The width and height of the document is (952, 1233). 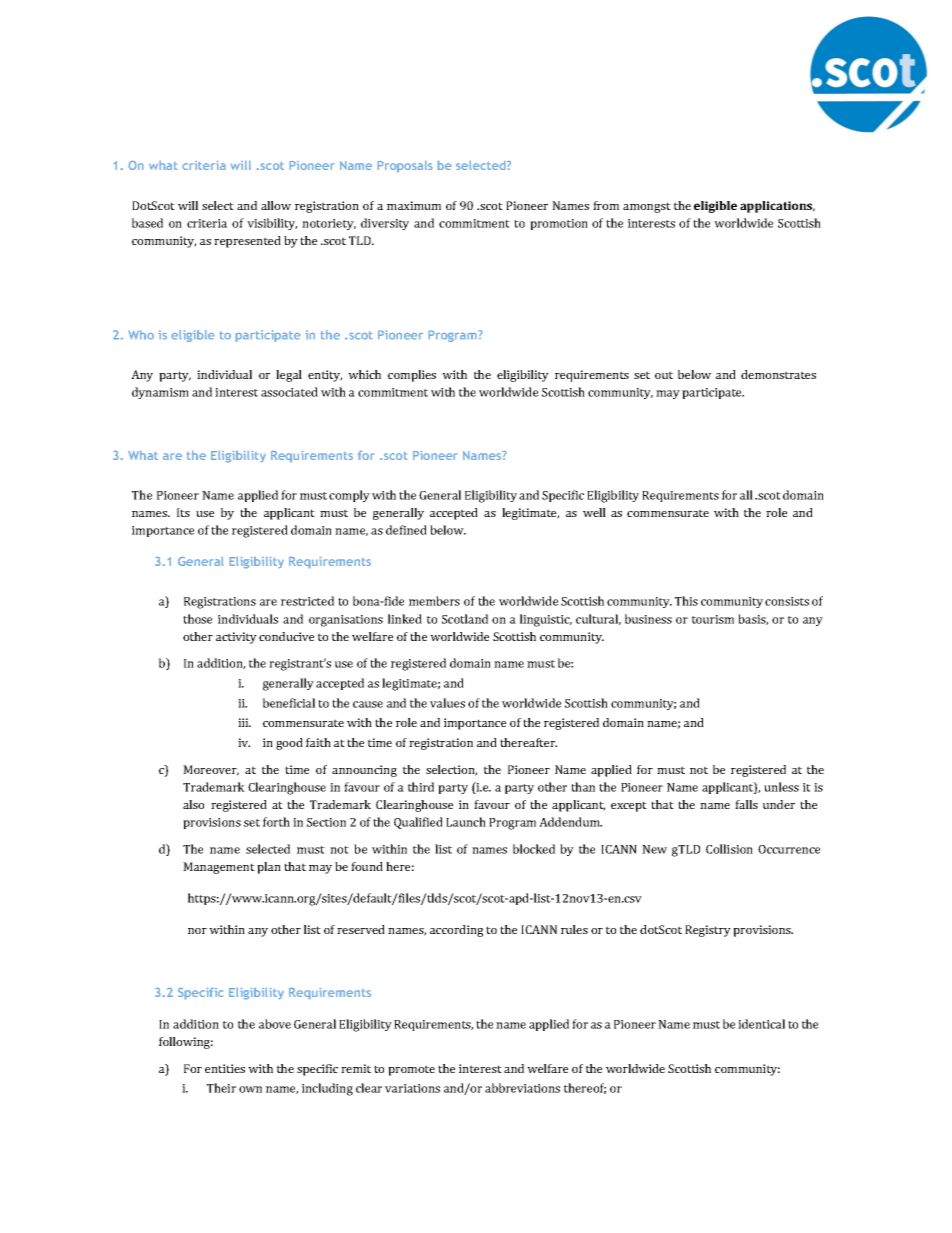 What do you see at coordinates (466, 822) in the document?
I see `Launch` at bounding box center [466, 822].
